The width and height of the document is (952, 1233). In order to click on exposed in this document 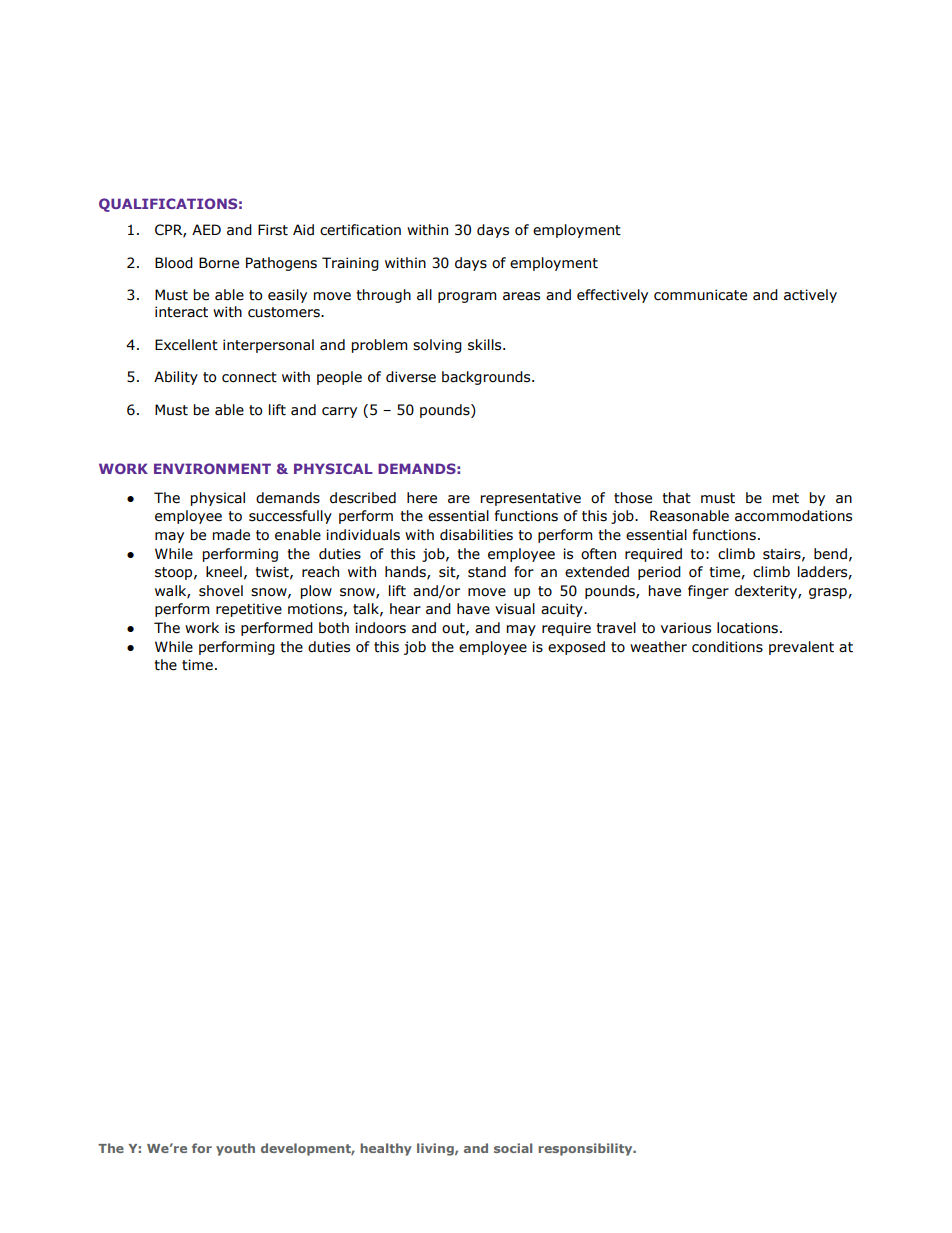, I will do `click(576, 648)`.
